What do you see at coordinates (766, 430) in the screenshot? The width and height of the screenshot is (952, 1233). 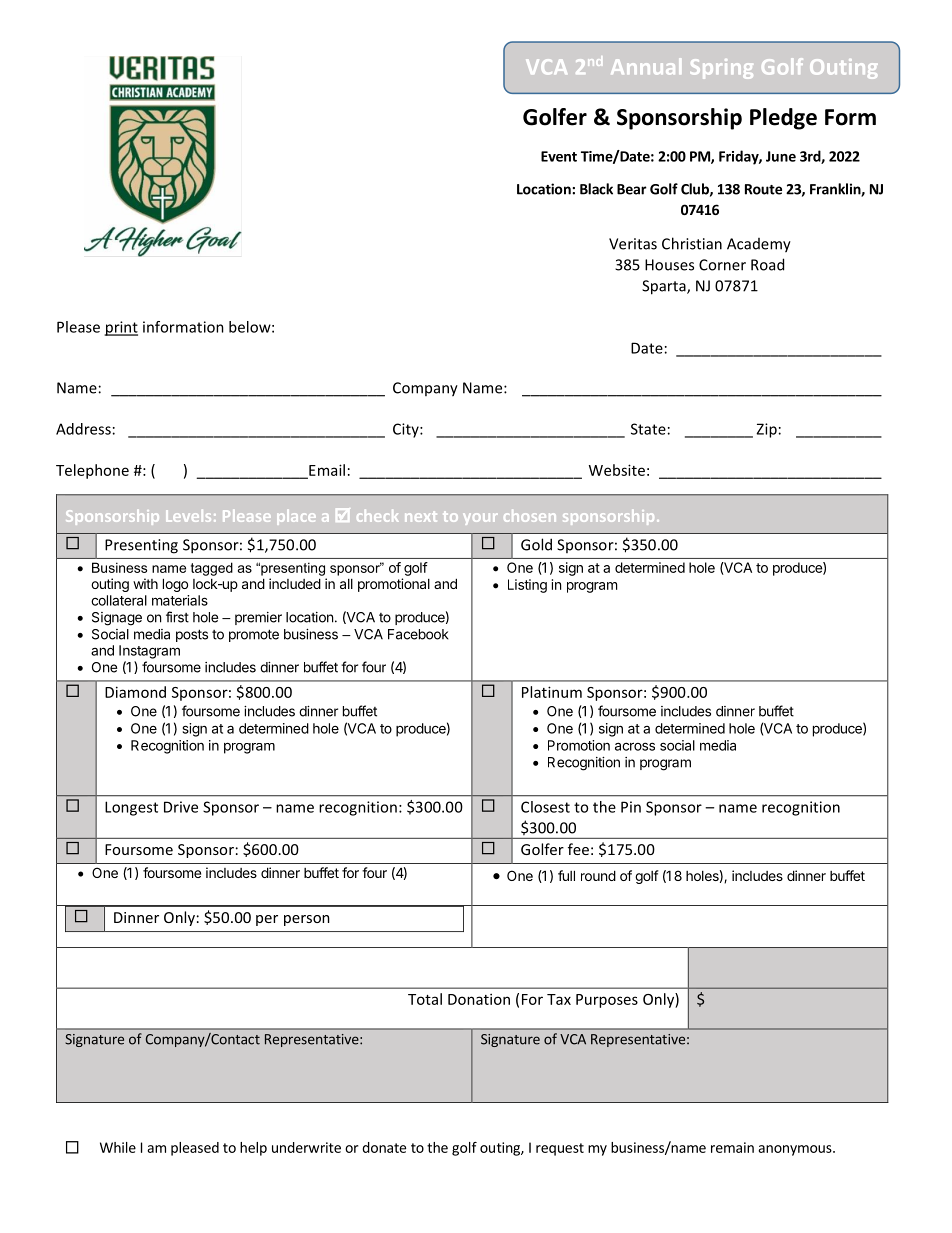 I see `Zip` at bounding box center [766, 430].
